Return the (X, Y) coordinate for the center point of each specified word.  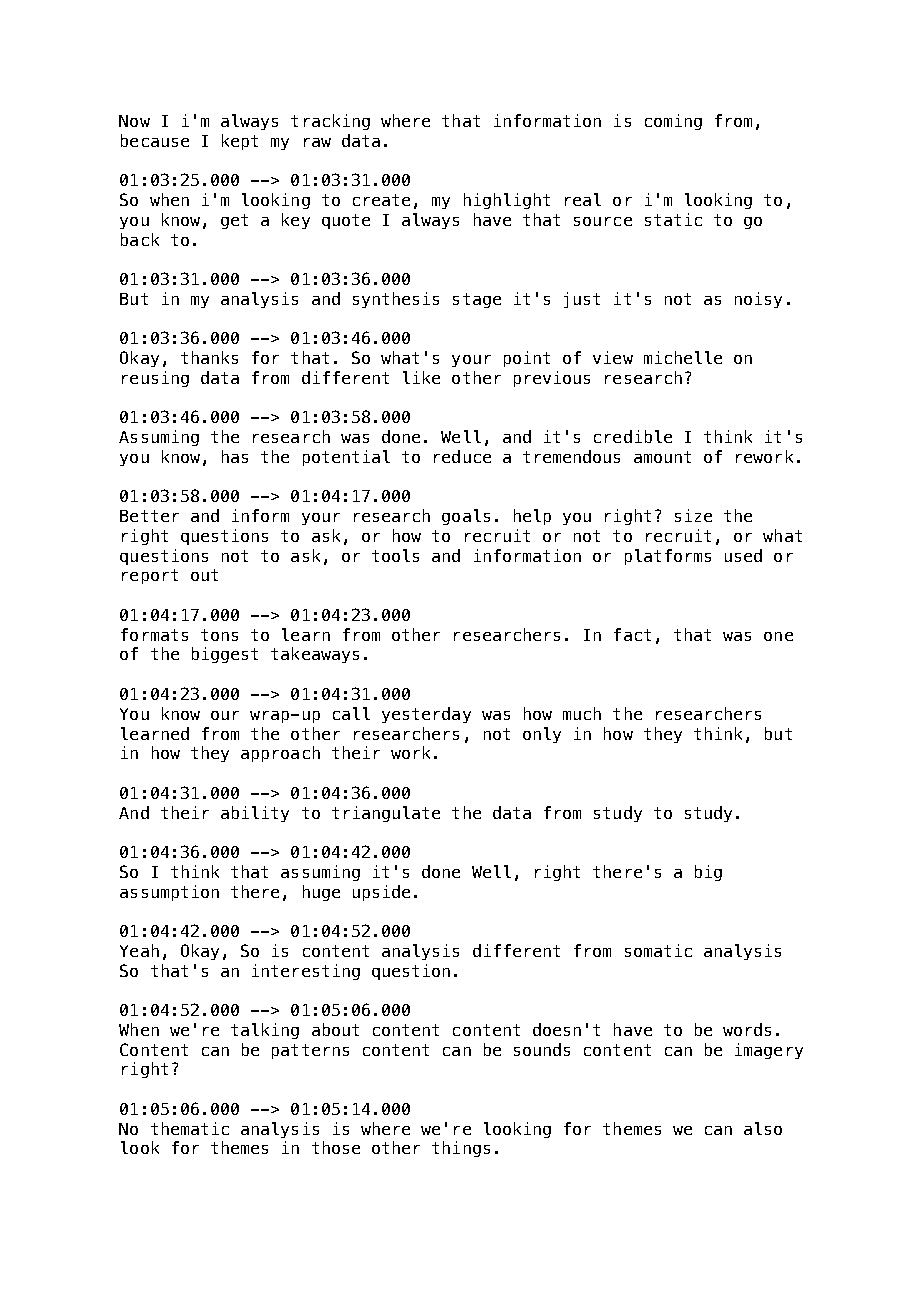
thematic (190, 1128)
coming (673, 122)
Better (149, 516)
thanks (209, 357)
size (693, 515)
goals (466, 517)
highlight (507, 201)
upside (381, 893)
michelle (683, 357)
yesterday (426, 715)
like (421, 377)
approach (280, 754)
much (582, 713)
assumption (169, 893)
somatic (658, 950)
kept (240, 142)
